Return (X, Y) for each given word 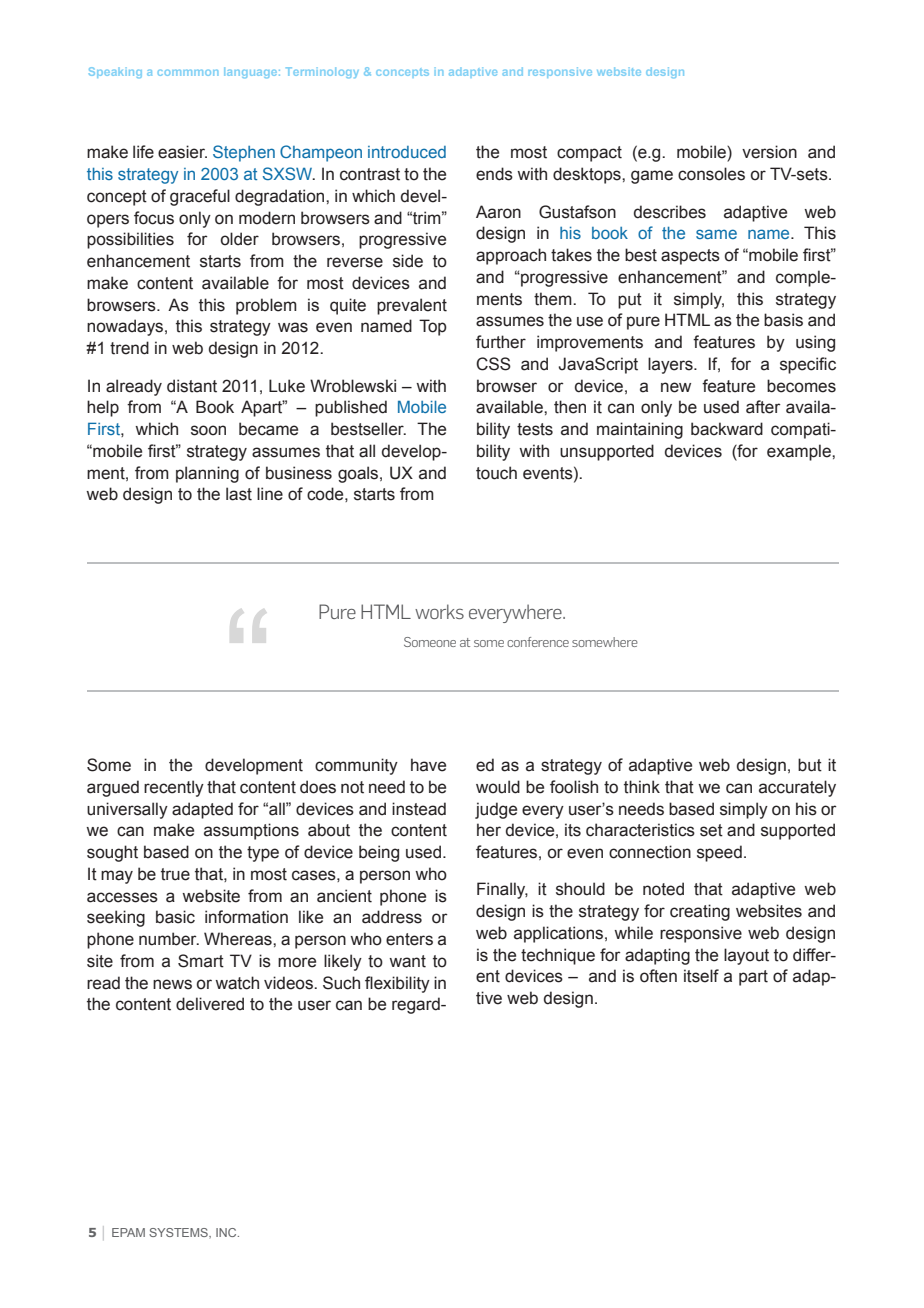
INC (227, 1232)
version (769, 152)
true (175, 874)
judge (496, 810)
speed (719, 853)
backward (727, 429)
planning (207, 474)
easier (182, 152)
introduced (407, 152)
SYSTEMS (179, 1232)
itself (701, 976)
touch (496, 473)
